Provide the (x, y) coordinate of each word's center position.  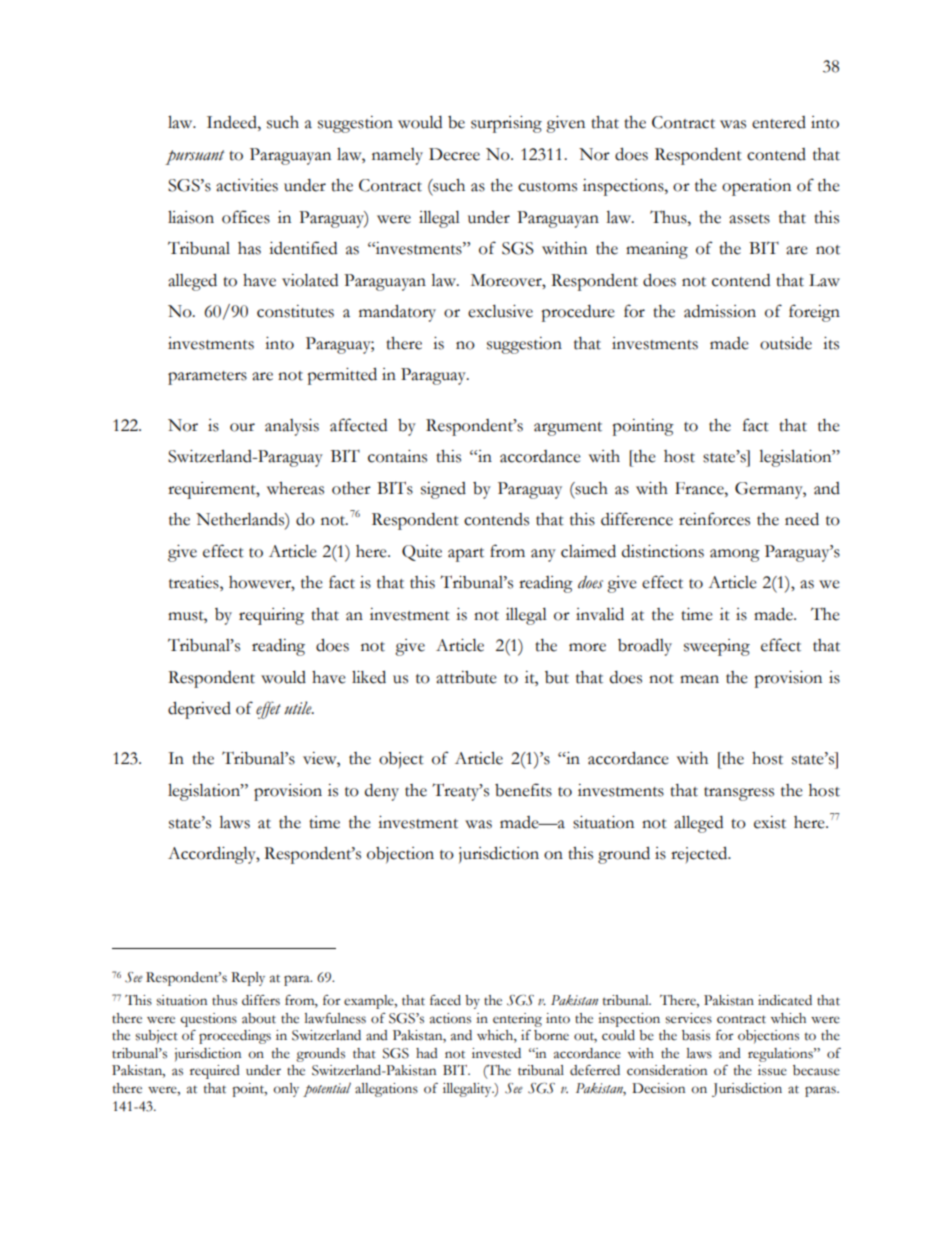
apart (466, 555)
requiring (271, 616)
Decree (454, 154)
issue (772, 1070)
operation (756, 187)
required (215, 1072)
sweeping (717, 647)
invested (496, 1053)
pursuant (195, 157)
